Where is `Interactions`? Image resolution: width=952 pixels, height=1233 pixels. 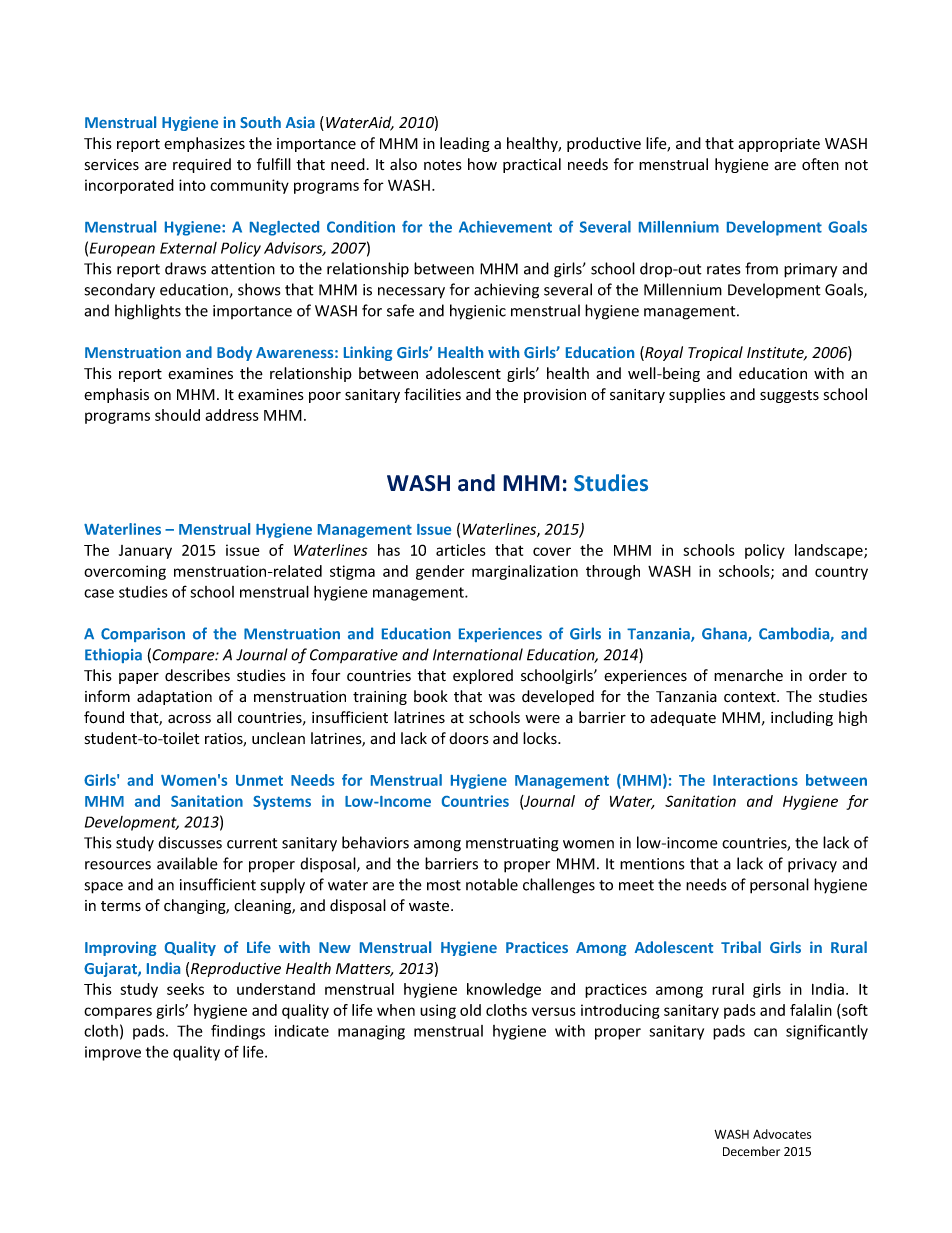
Interactions is located at coordinates (755, 780).
